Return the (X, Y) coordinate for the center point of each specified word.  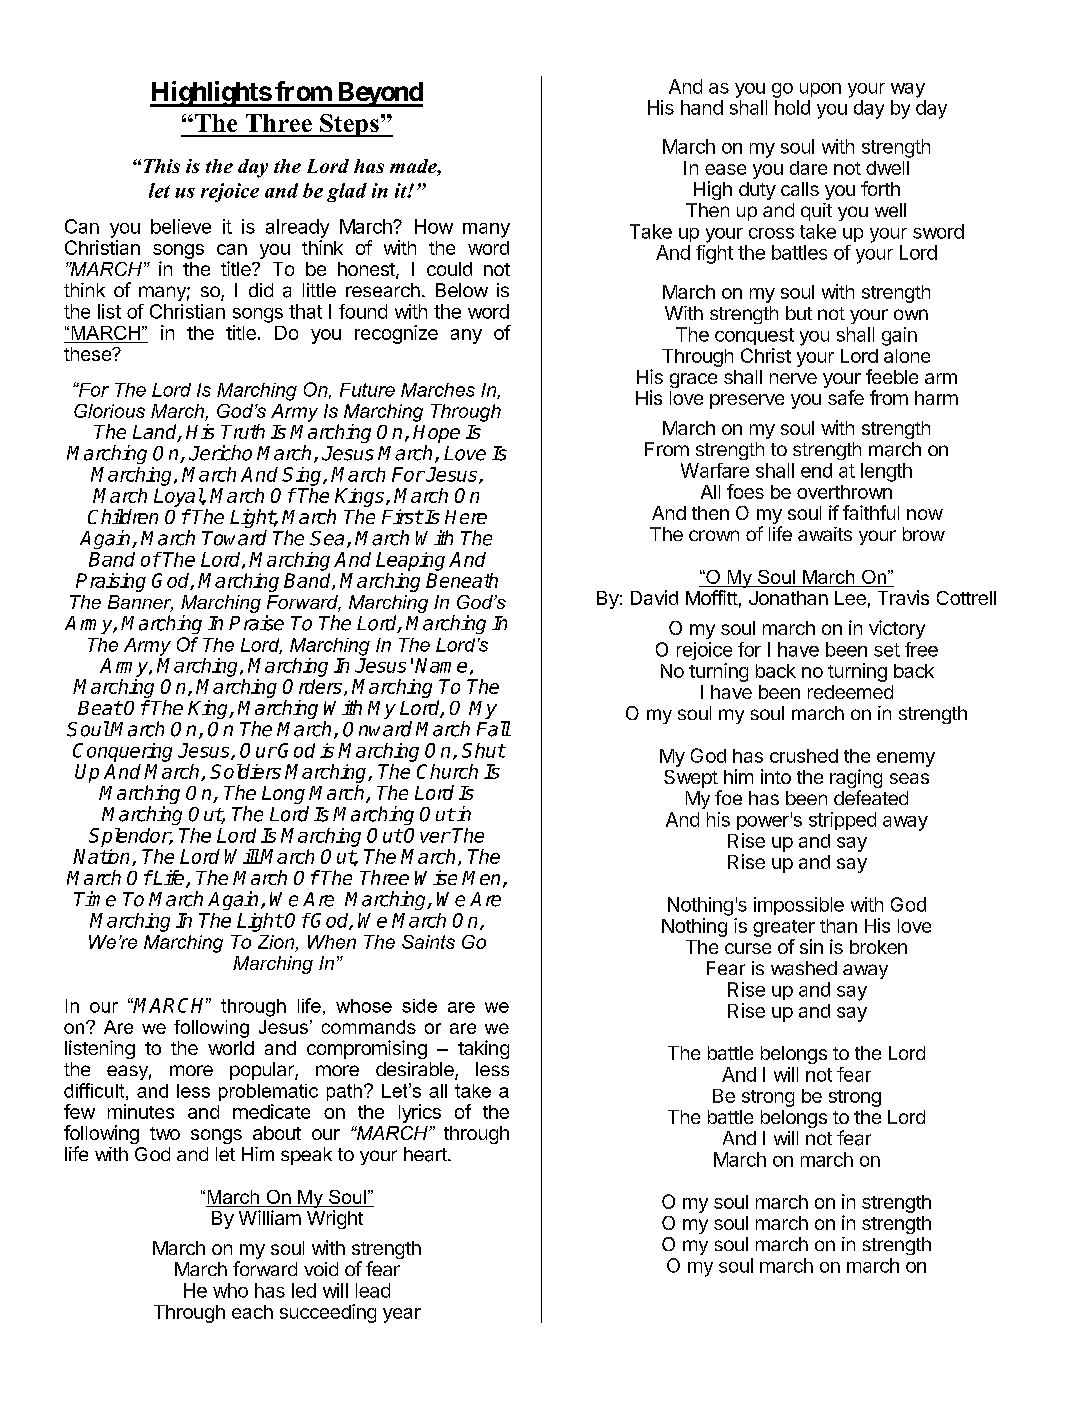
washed (804, 968)
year (402, 1315)
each (252, 1312)
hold (792, 107)
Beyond (379, 94)
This (162, 166)
